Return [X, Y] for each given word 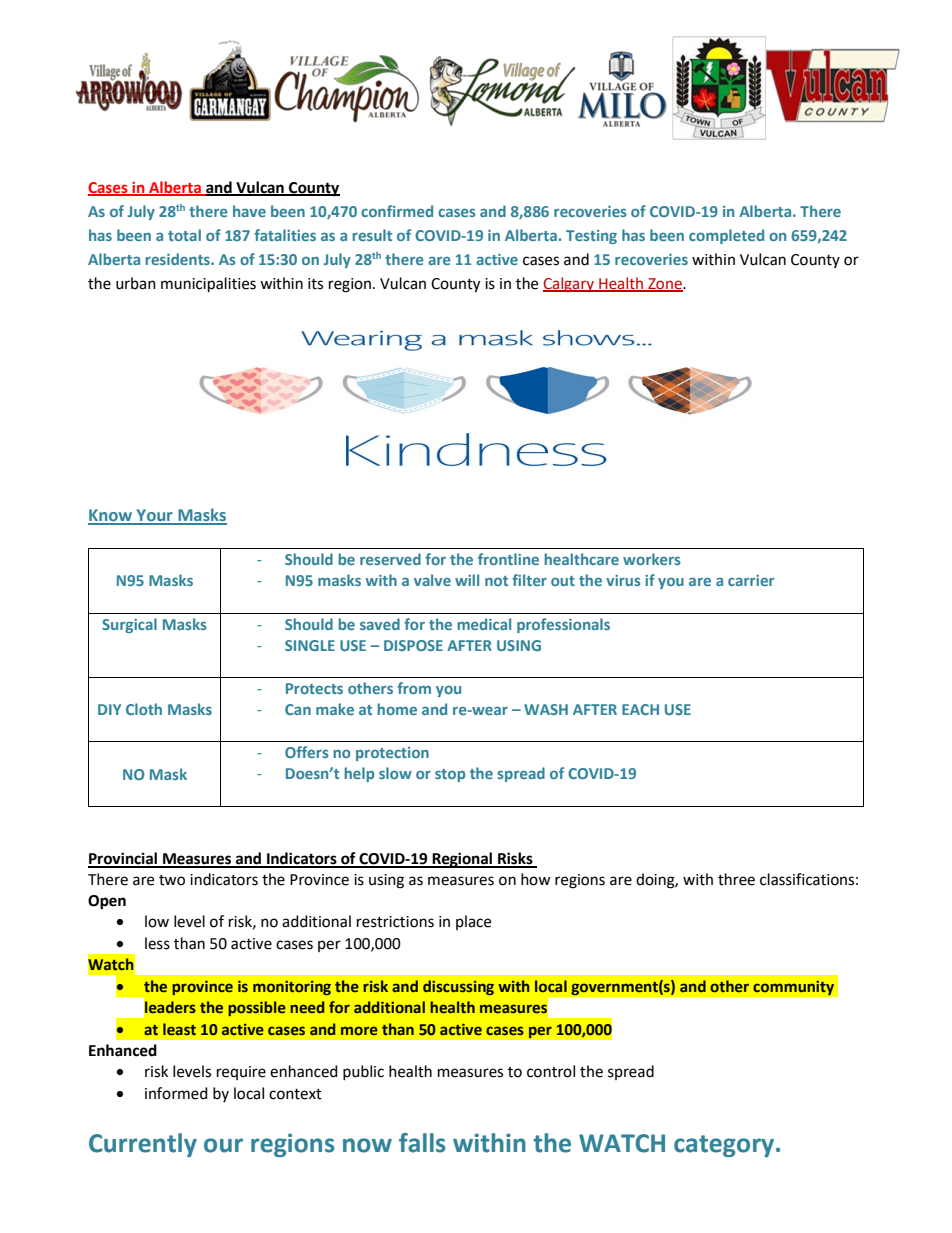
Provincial [123, 859]
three [736, 879]
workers [652, 559]
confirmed [397, 211]
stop [450, 775]
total [184, 235]
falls [422, 1143]
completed [726, 236]
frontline [508, 559]
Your [154, 516]
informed [176, 1093]
